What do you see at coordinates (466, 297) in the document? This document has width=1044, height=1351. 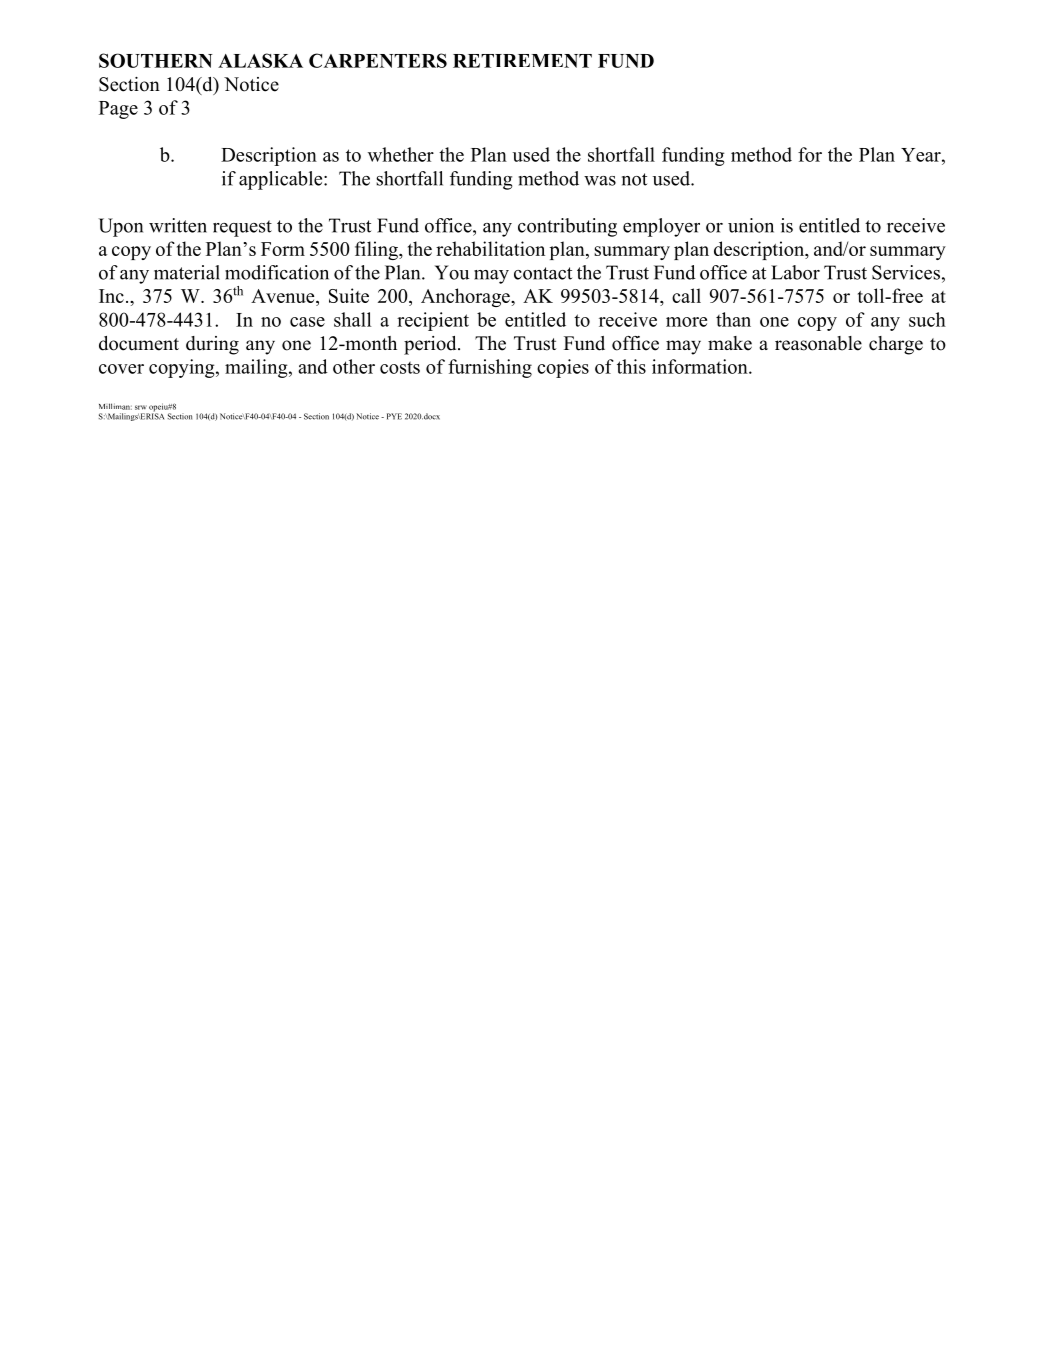 I see `Anchorage` at bounding box center [466, 297].
